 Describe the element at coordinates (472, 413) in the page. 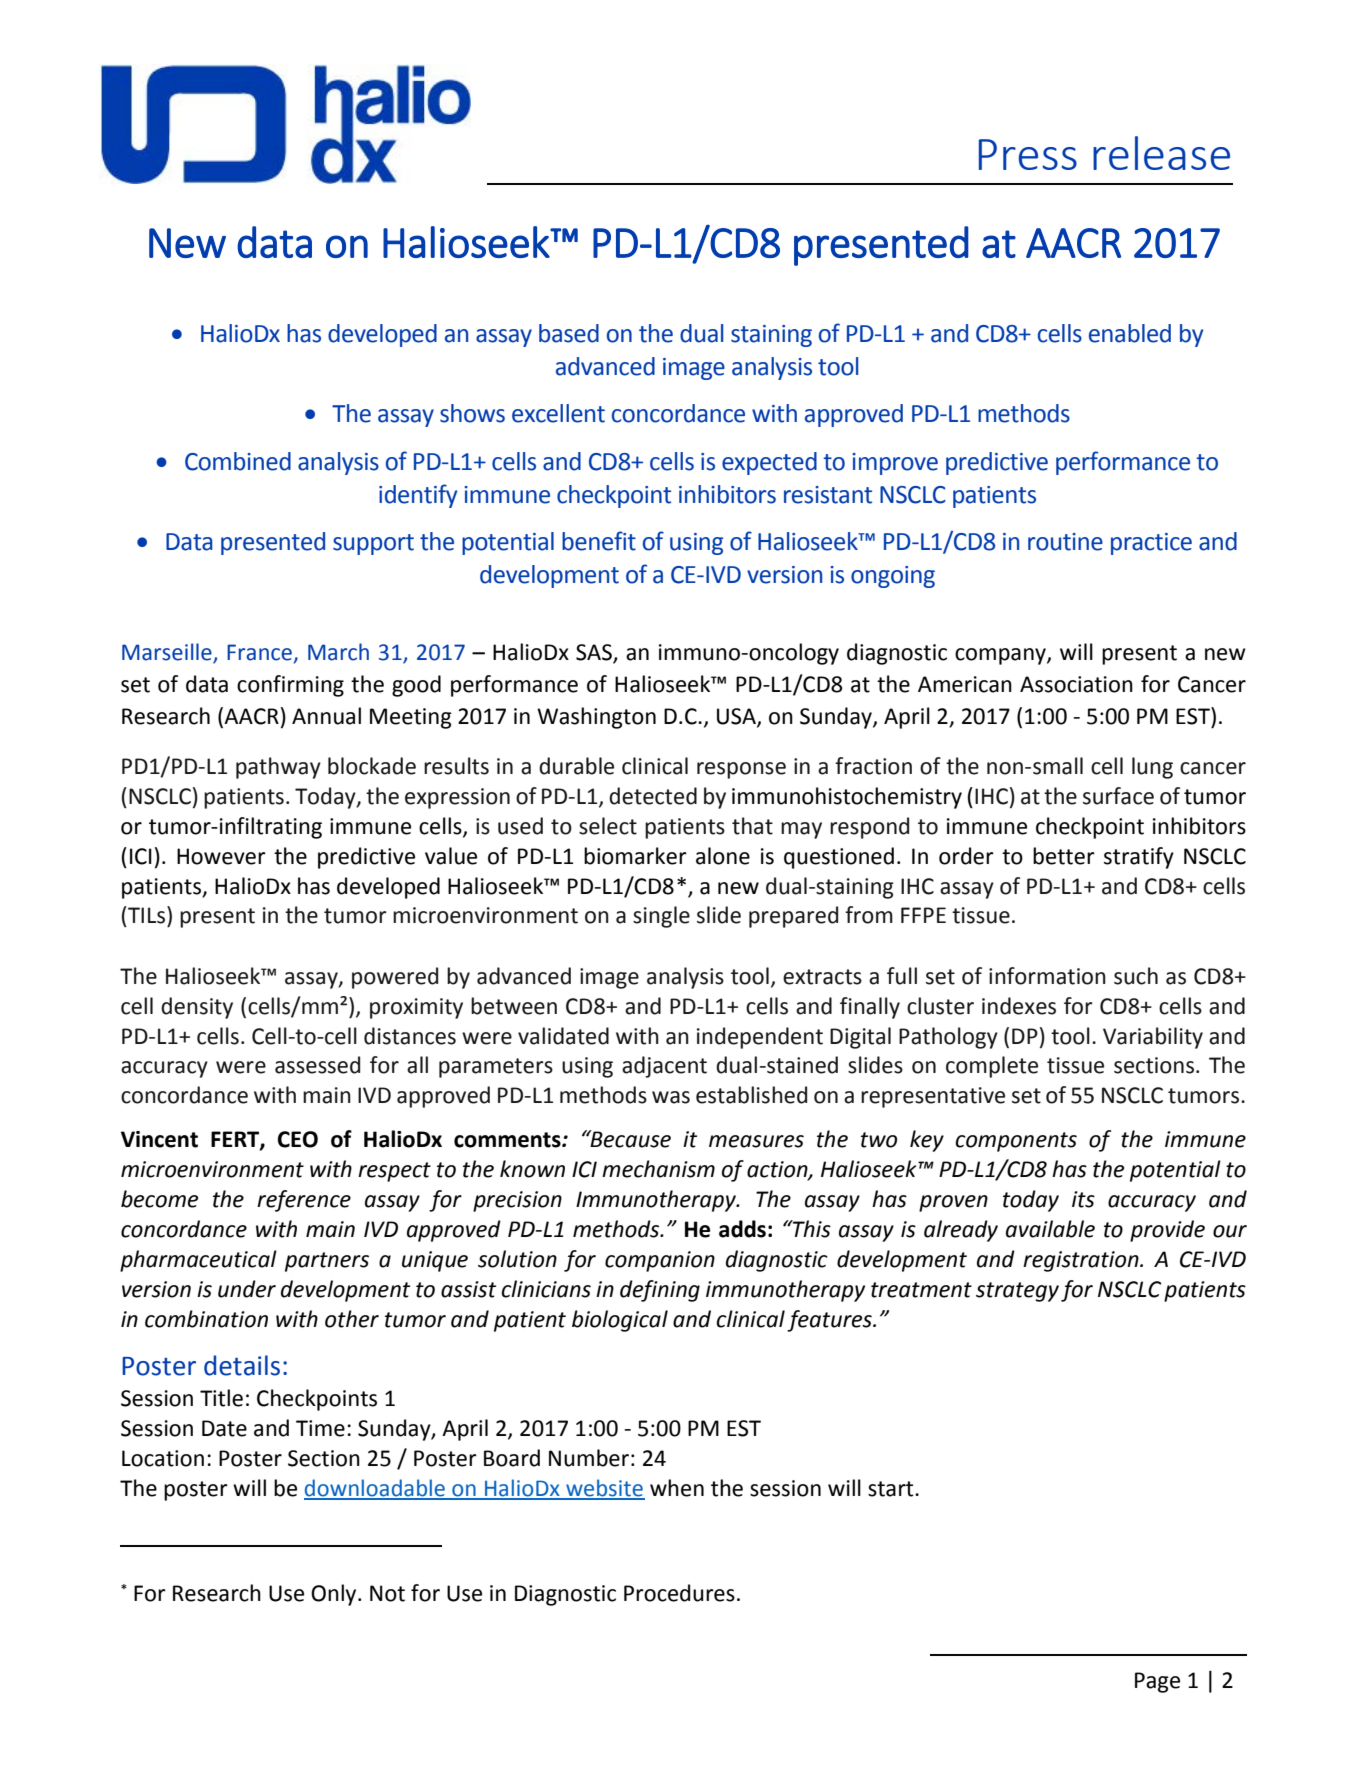

I see `shows` at that location.
